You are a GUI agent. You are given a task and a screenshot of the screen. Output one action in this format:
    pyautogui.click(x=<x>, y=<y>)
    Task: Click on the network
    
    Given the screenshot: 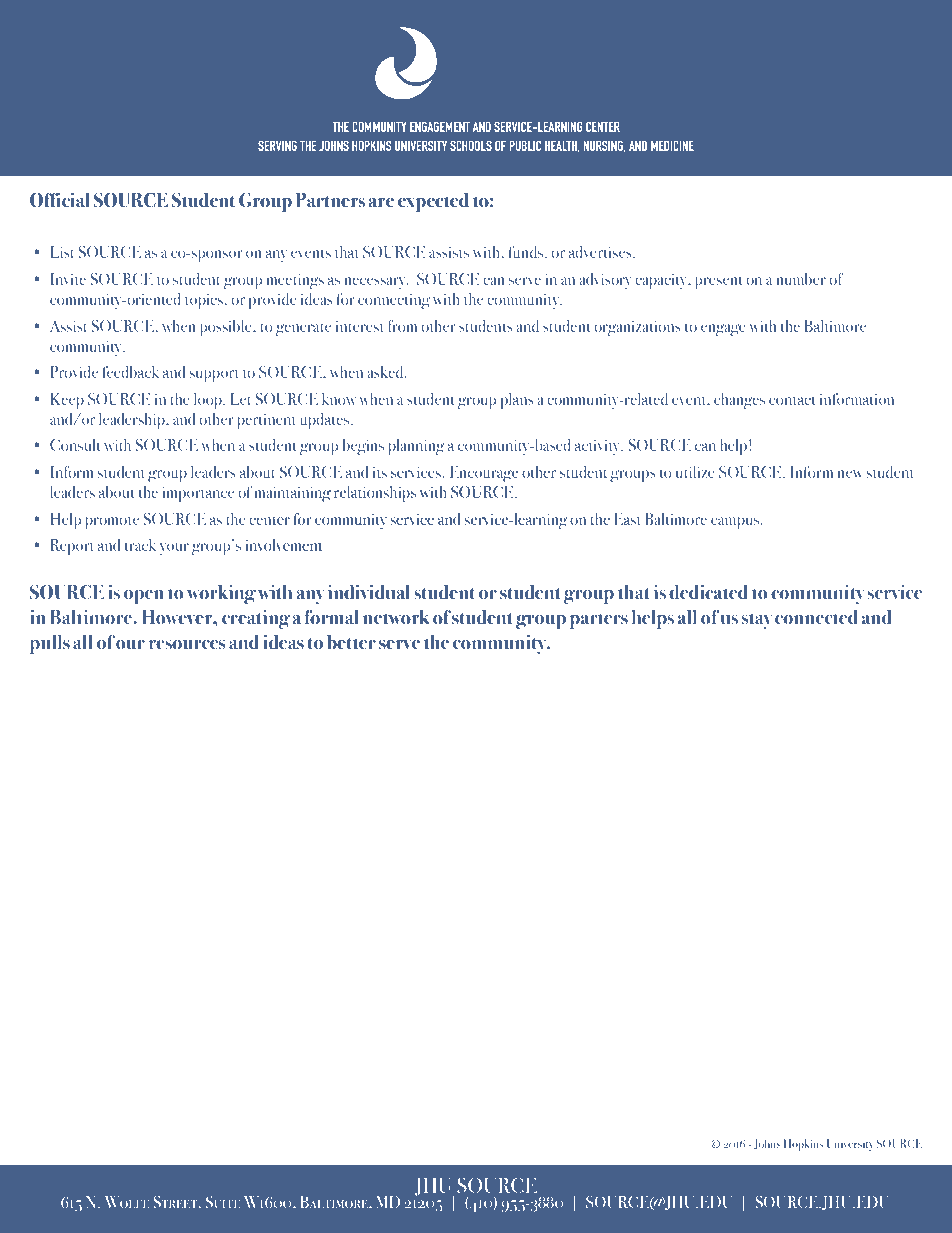 What is the action you would take?
    pyautogui.click(x=396, y=617)
